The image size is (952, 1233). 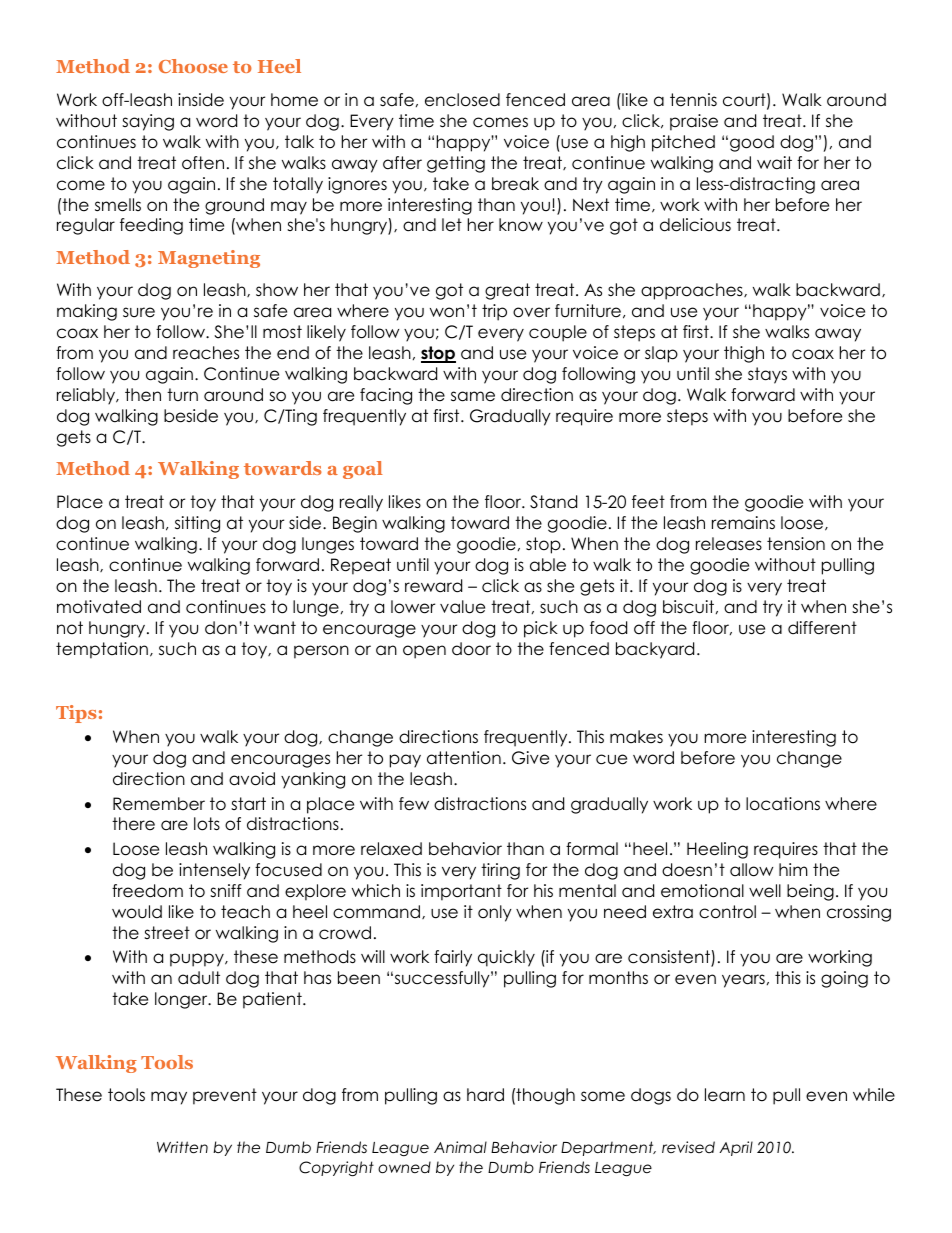 What do you see at coordinates (99, 607) in the document?
I see `motivated` at bounding box center [99, 607].
